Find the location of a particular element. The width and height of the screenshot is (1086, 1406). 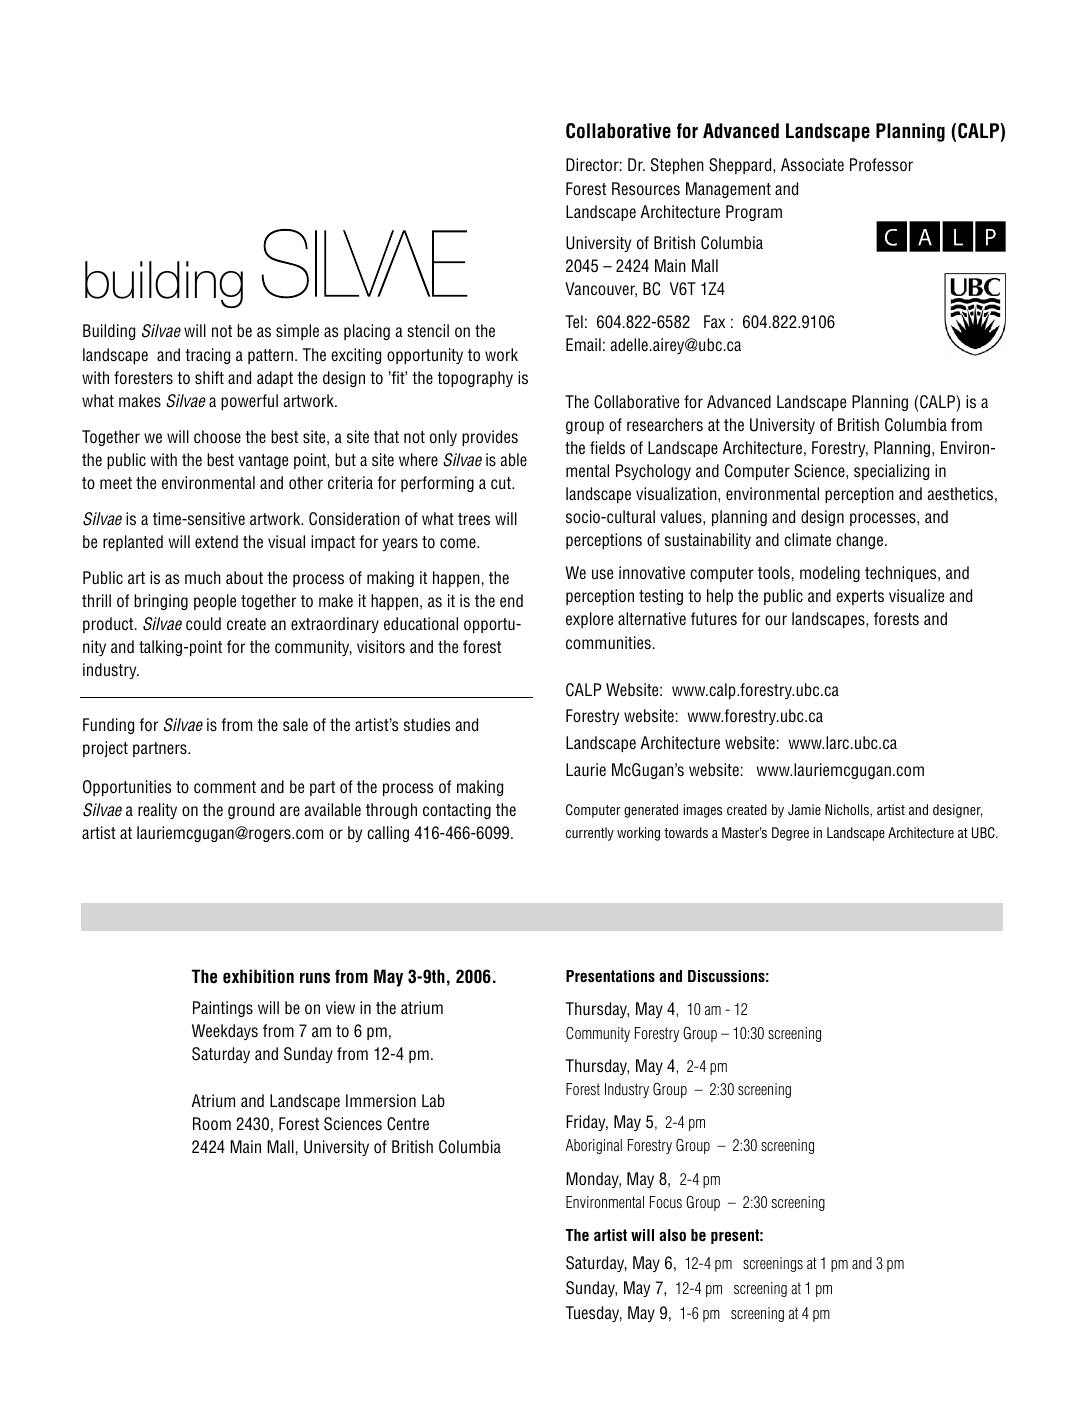

Resources is located at coordinates (646, 189).
